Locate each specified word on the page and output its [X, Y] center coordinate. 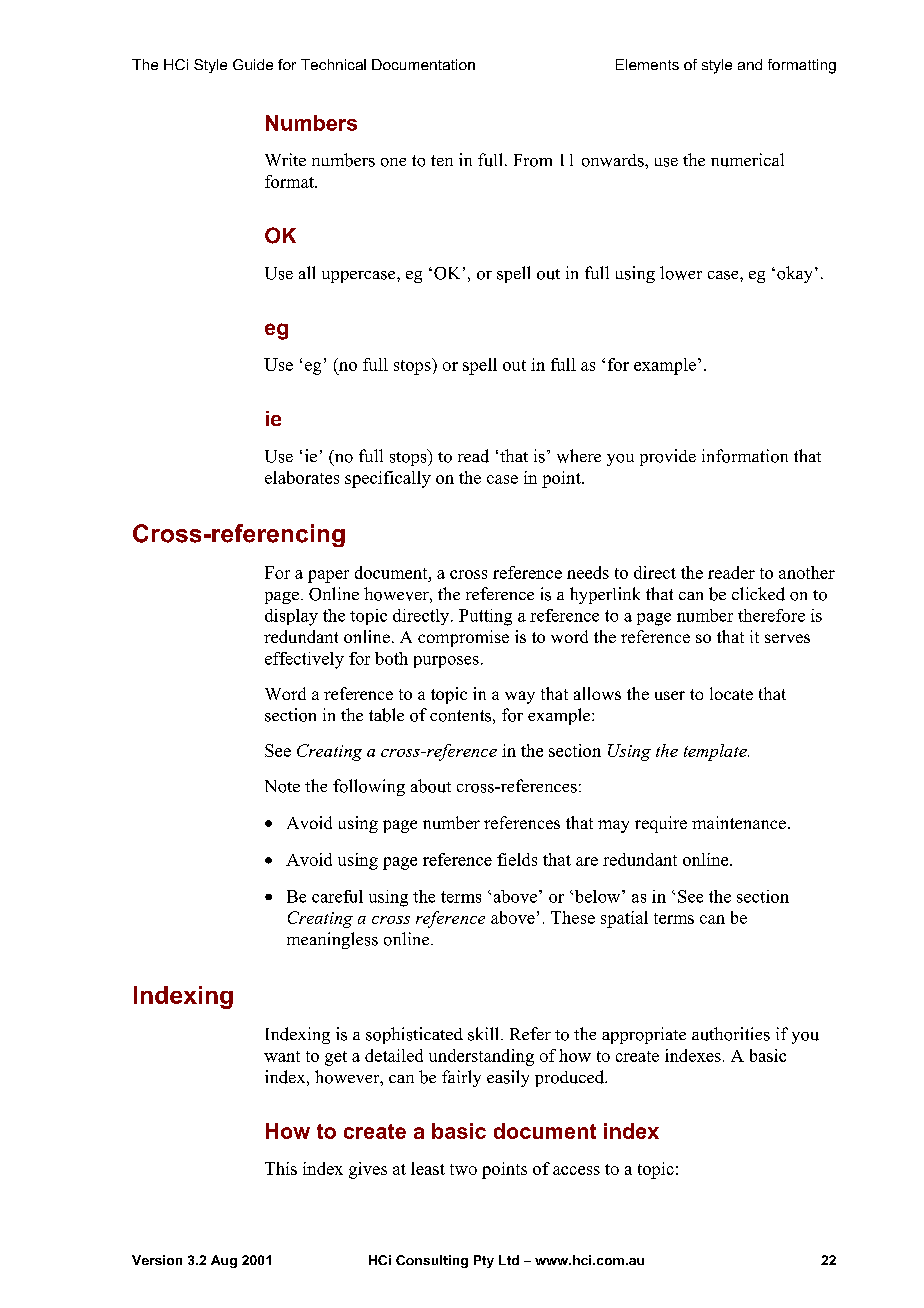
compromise [463, 638]
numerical [747, 160]
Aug [224, 1261]
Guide [253, 64]
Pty [484, 1261]
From [533, 160]
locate [731, 693]
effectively [304, 660]
